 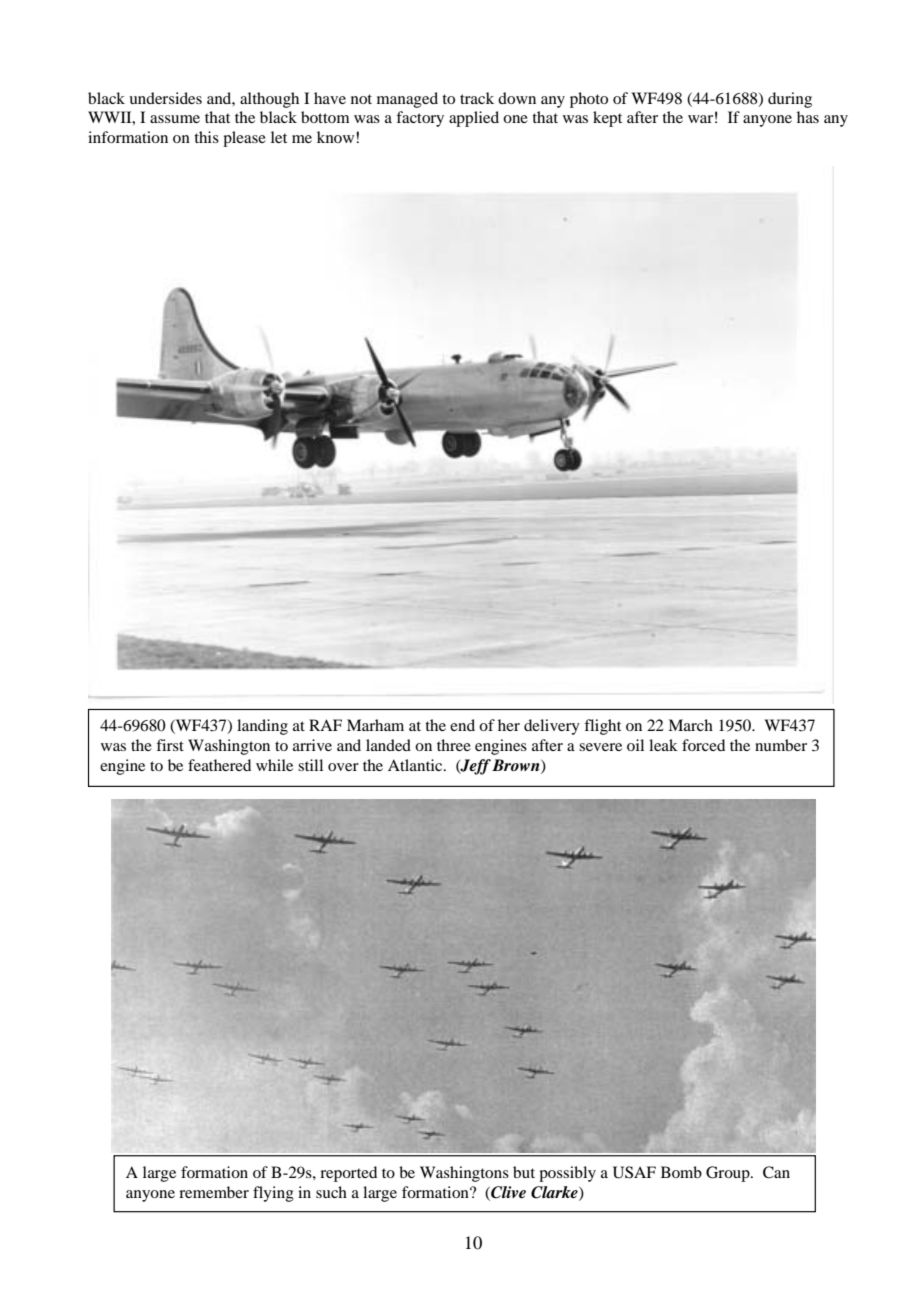 What do you see at coordinates (244, 139) in the screenshot?
I see `please` at bounding box center [244, 139].
